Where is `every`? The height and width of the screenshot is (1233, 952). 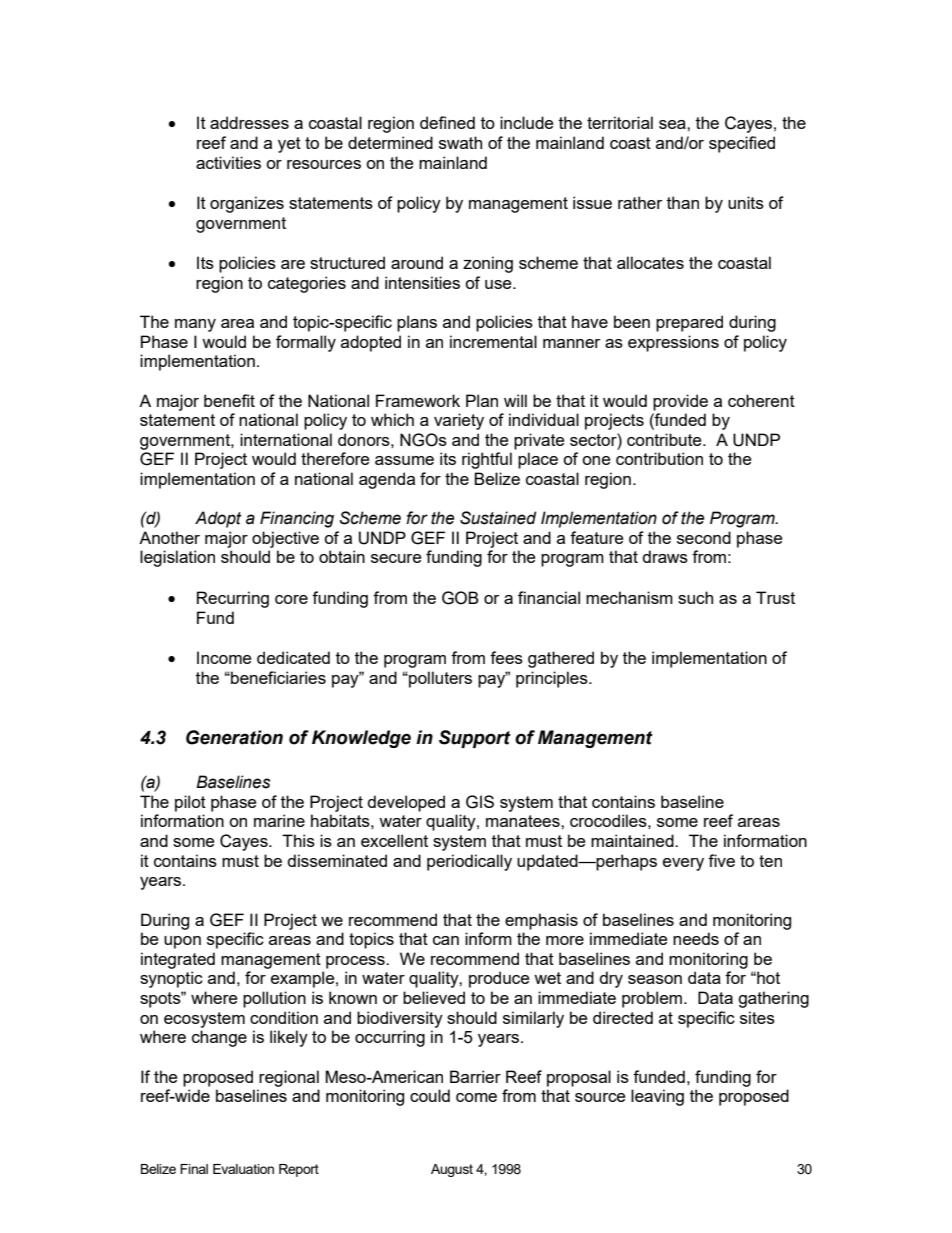 every is located at coordinates (683, 864).
